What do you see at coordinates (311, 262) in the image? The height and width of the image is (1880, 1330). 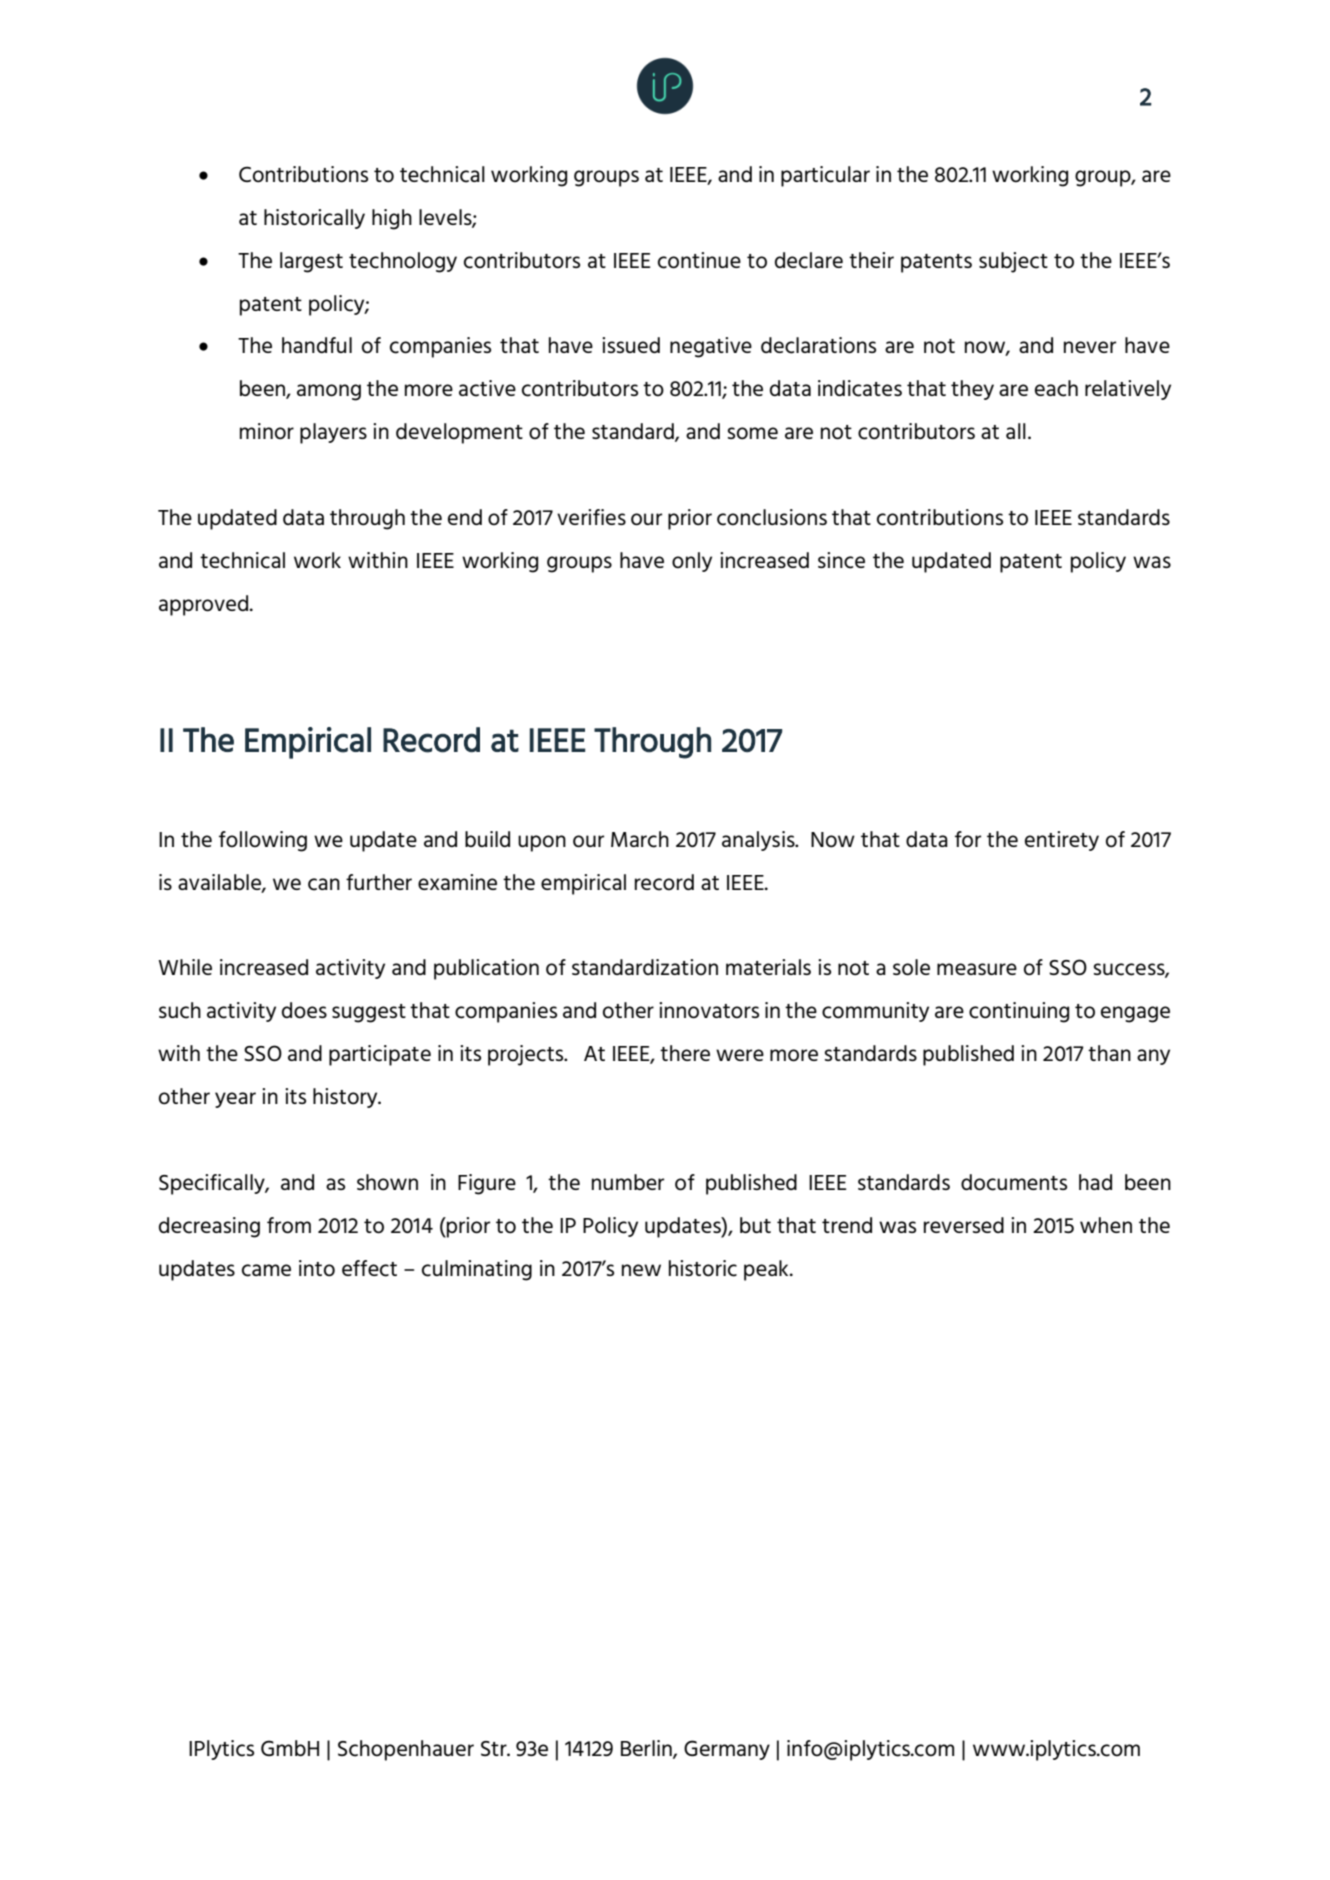 I see `largest` at bounding box center [311, 262].
